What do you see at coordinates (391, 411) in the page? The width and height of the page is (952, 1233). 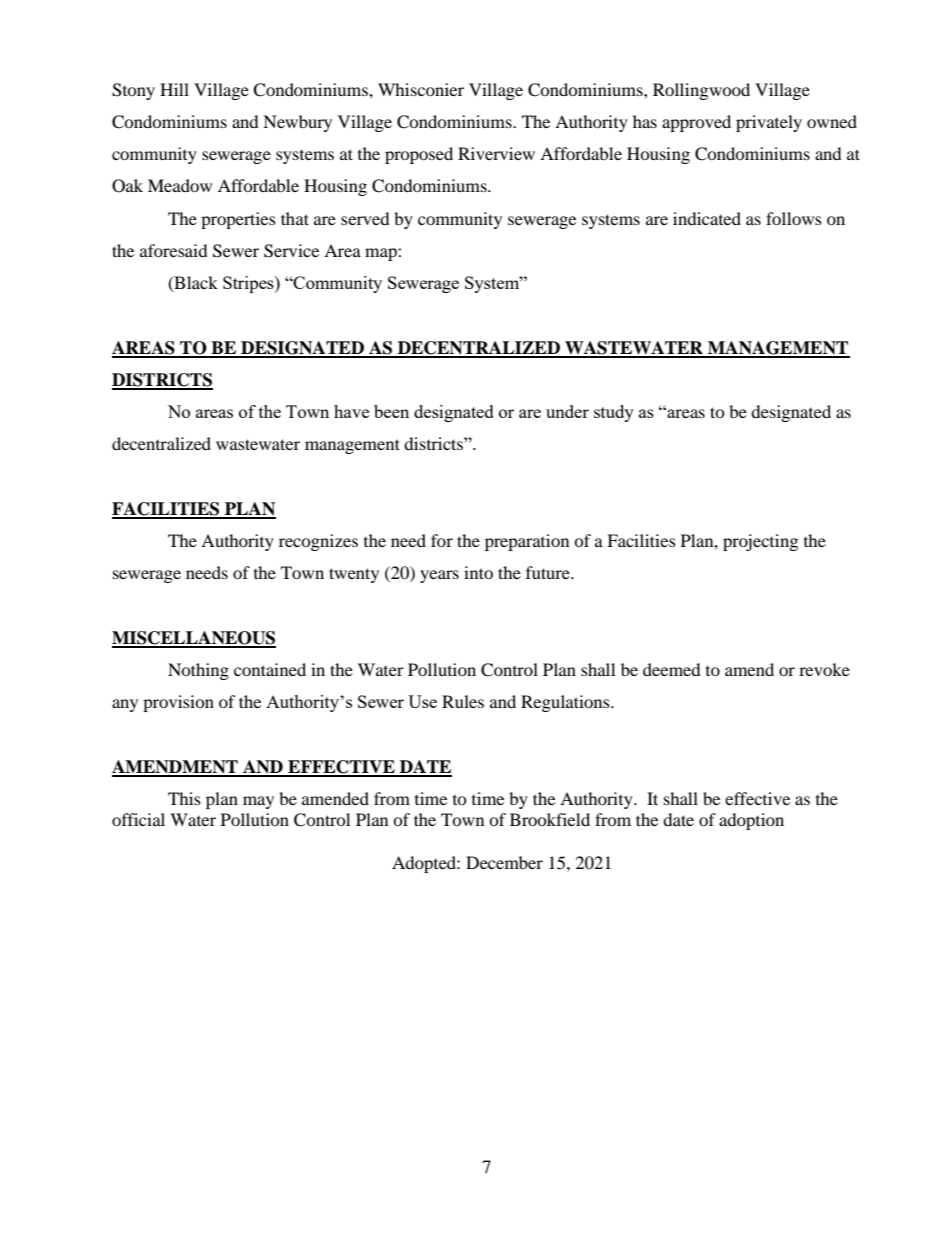 I see `been` at bounding box center [391, 411].
